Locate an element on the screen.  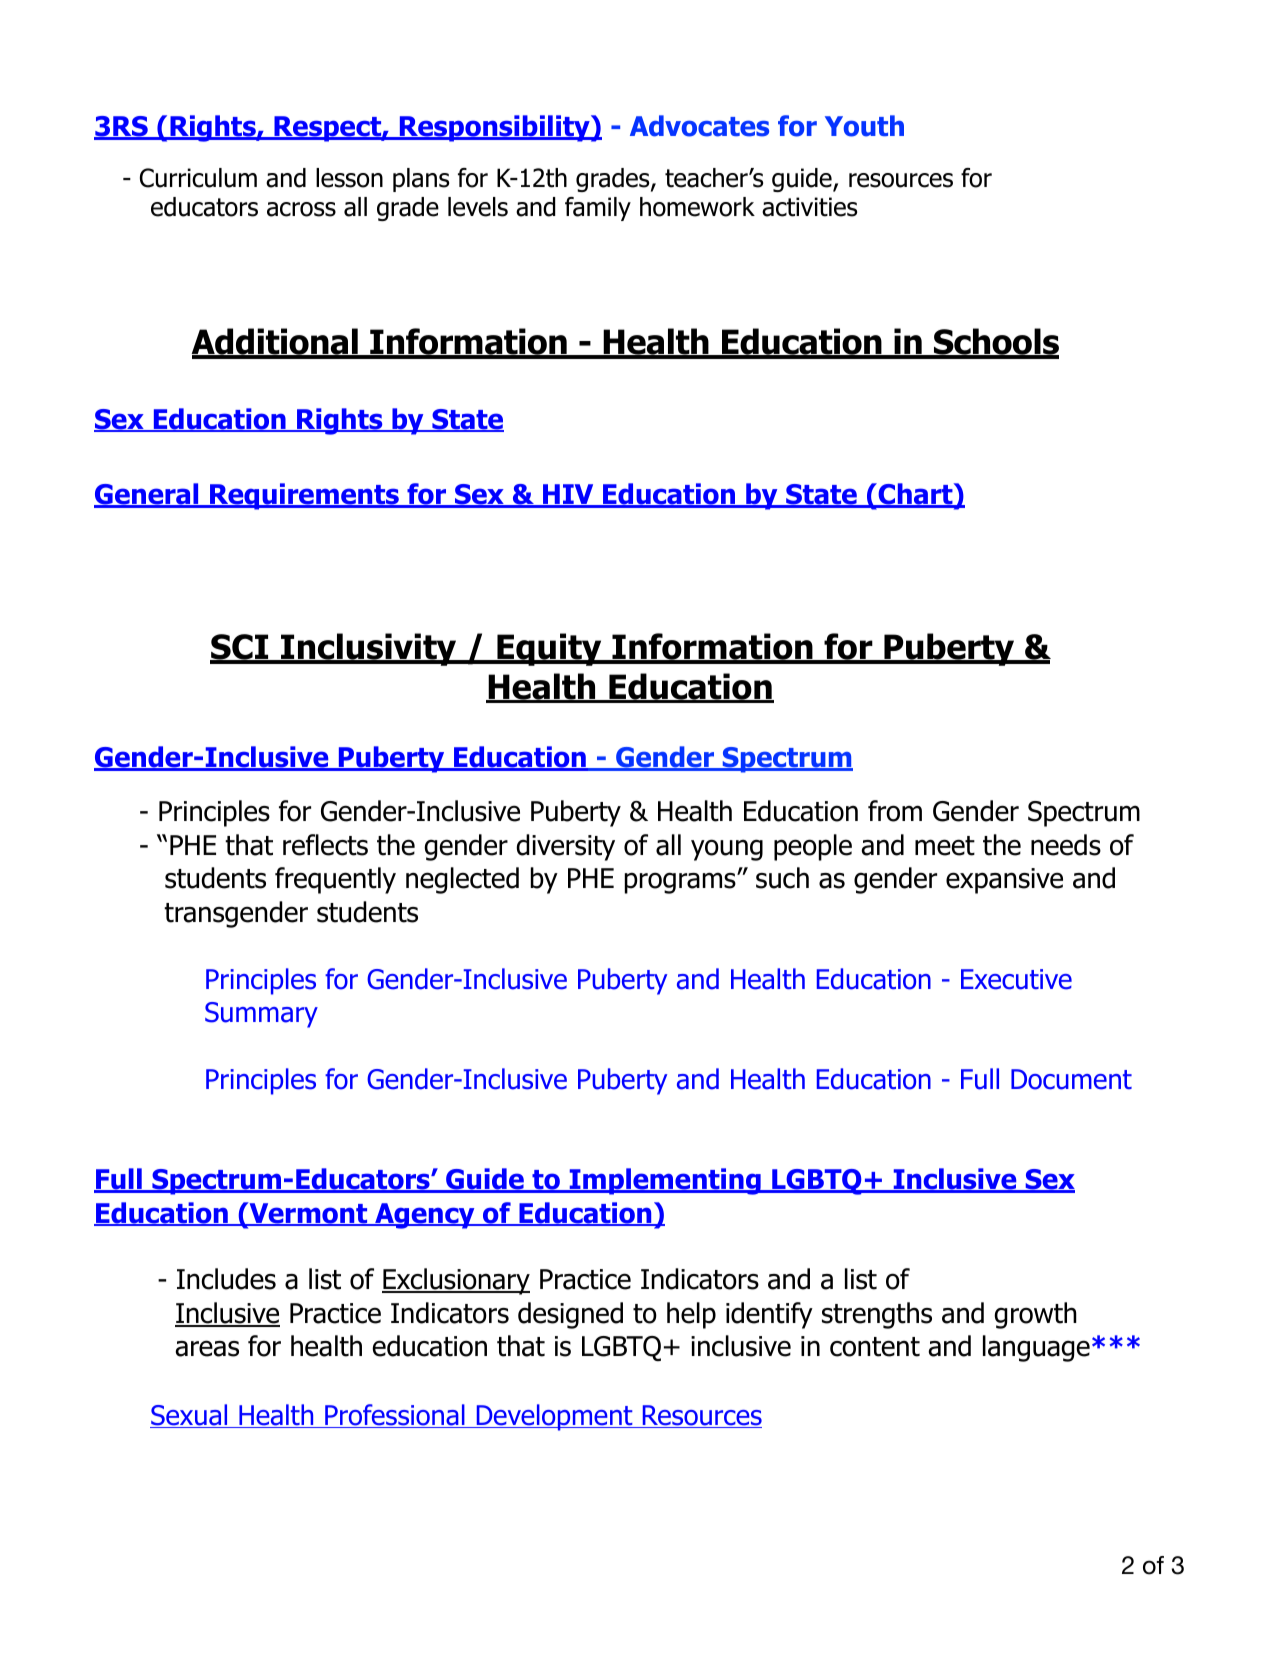
Development is located at coordinates (554, 1417).
